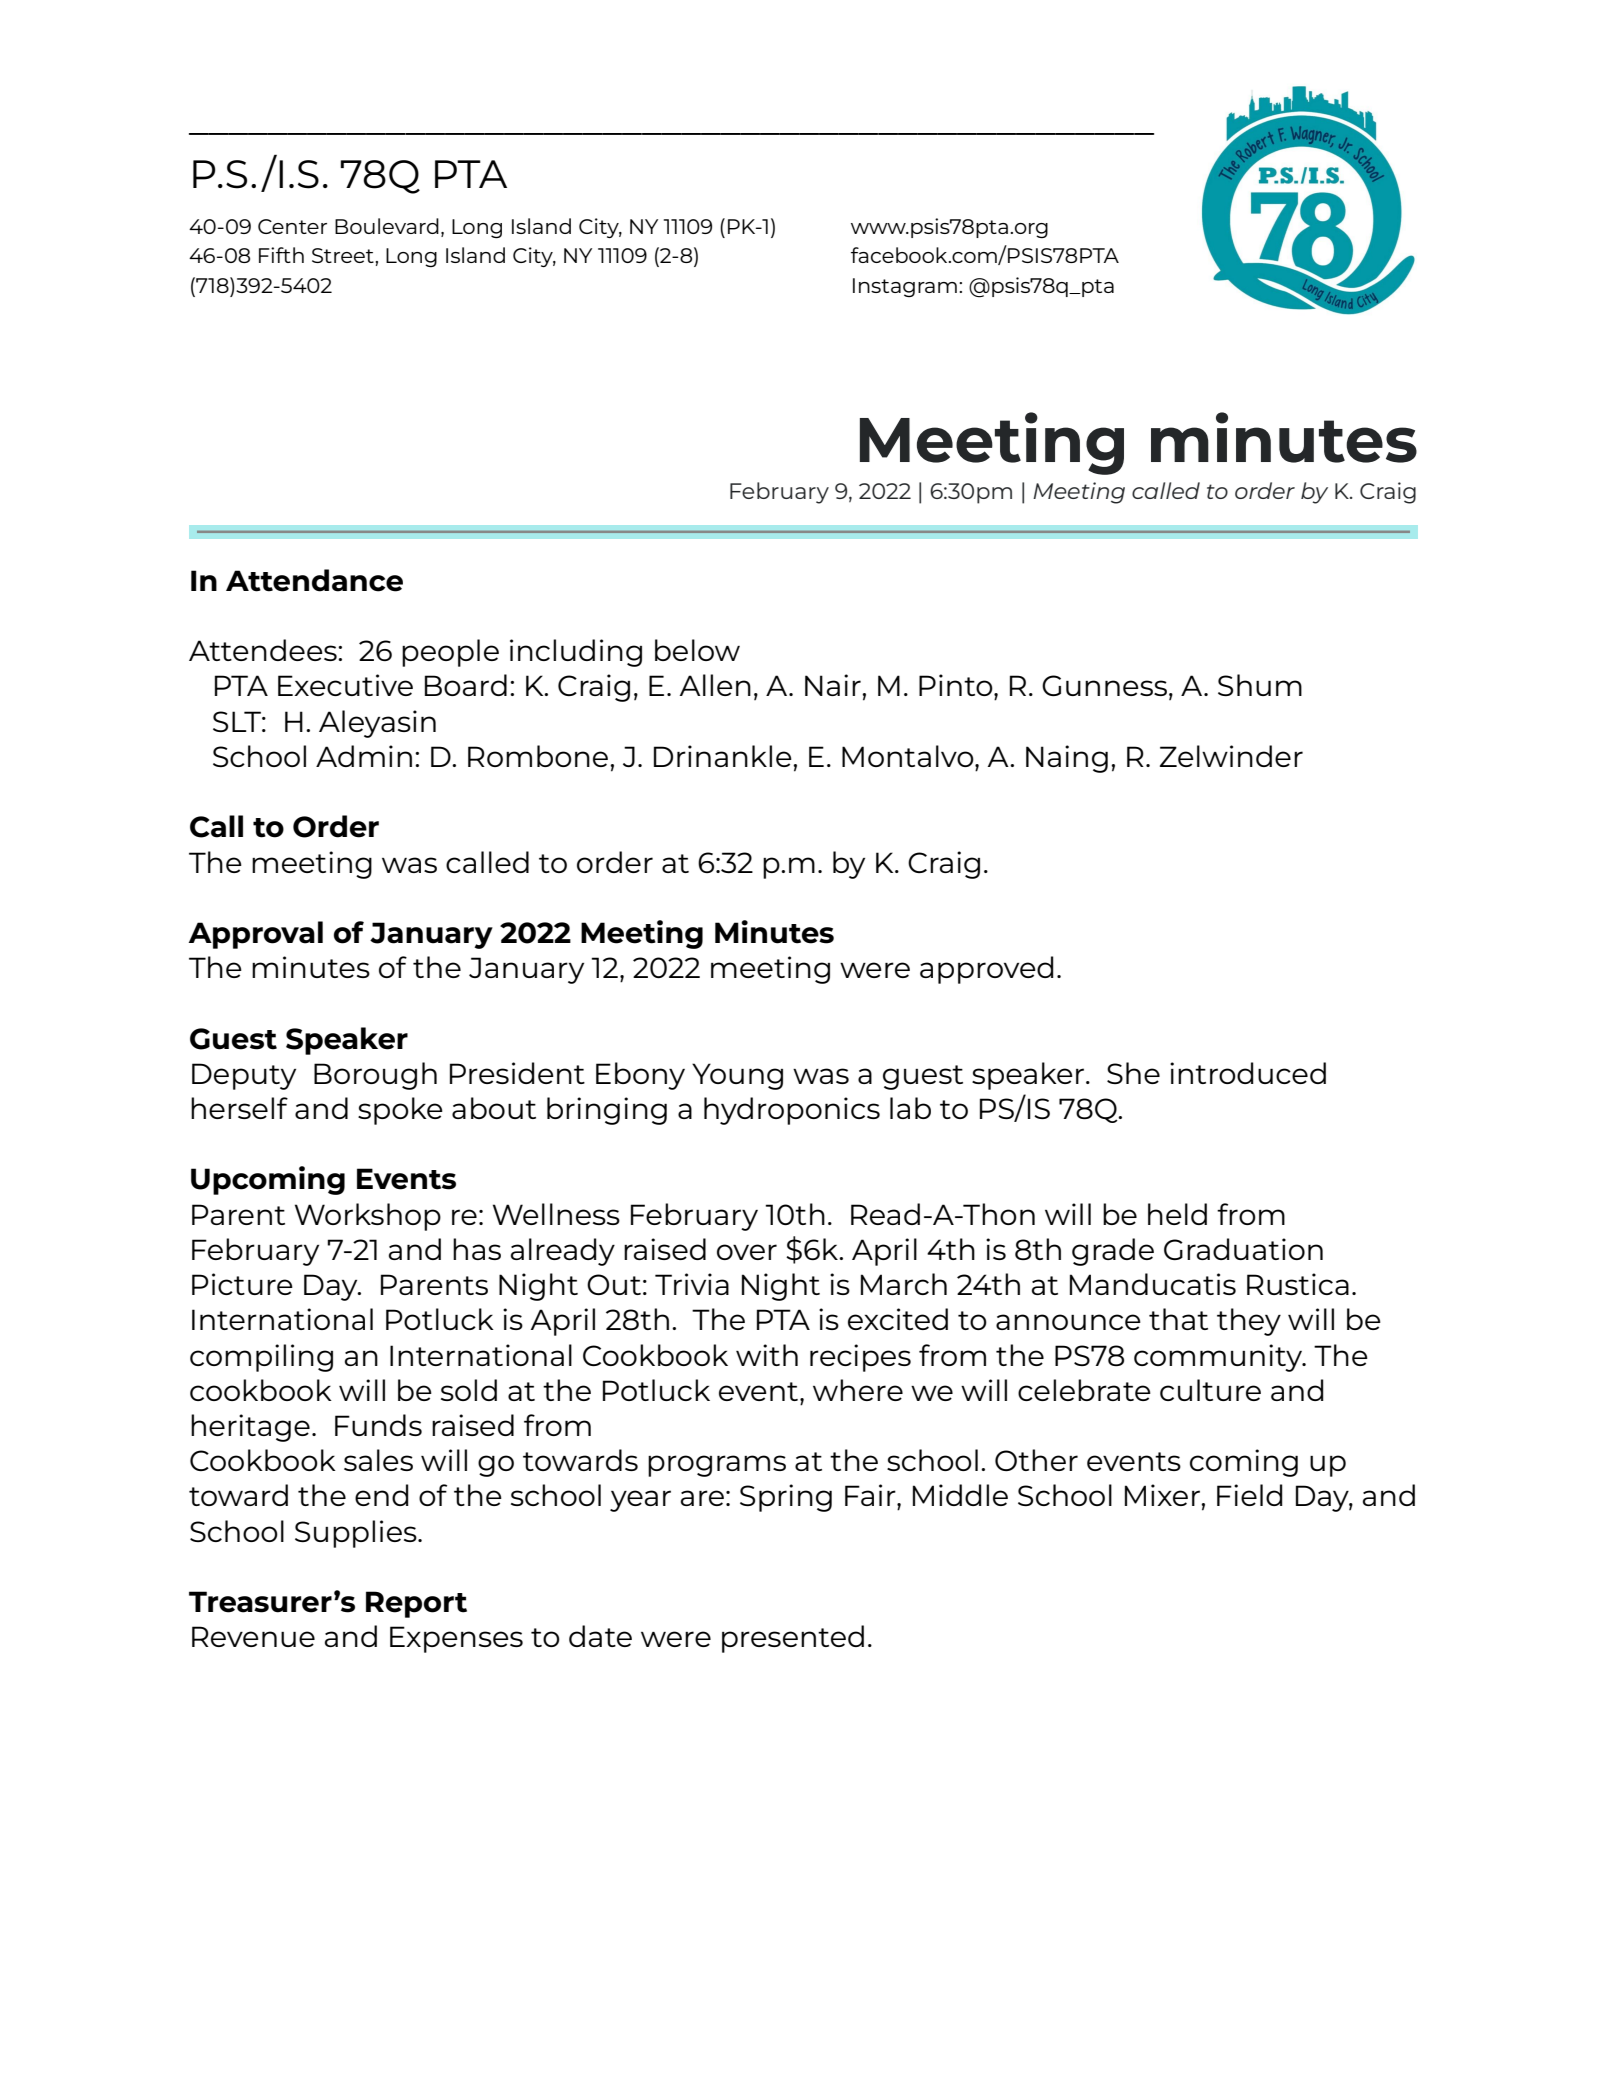 The height and width of the document is (2080, 1607). What do you see at coordinates (400, 1111) in the document?
I see `spoke` at bounding box center [400, 1111].
